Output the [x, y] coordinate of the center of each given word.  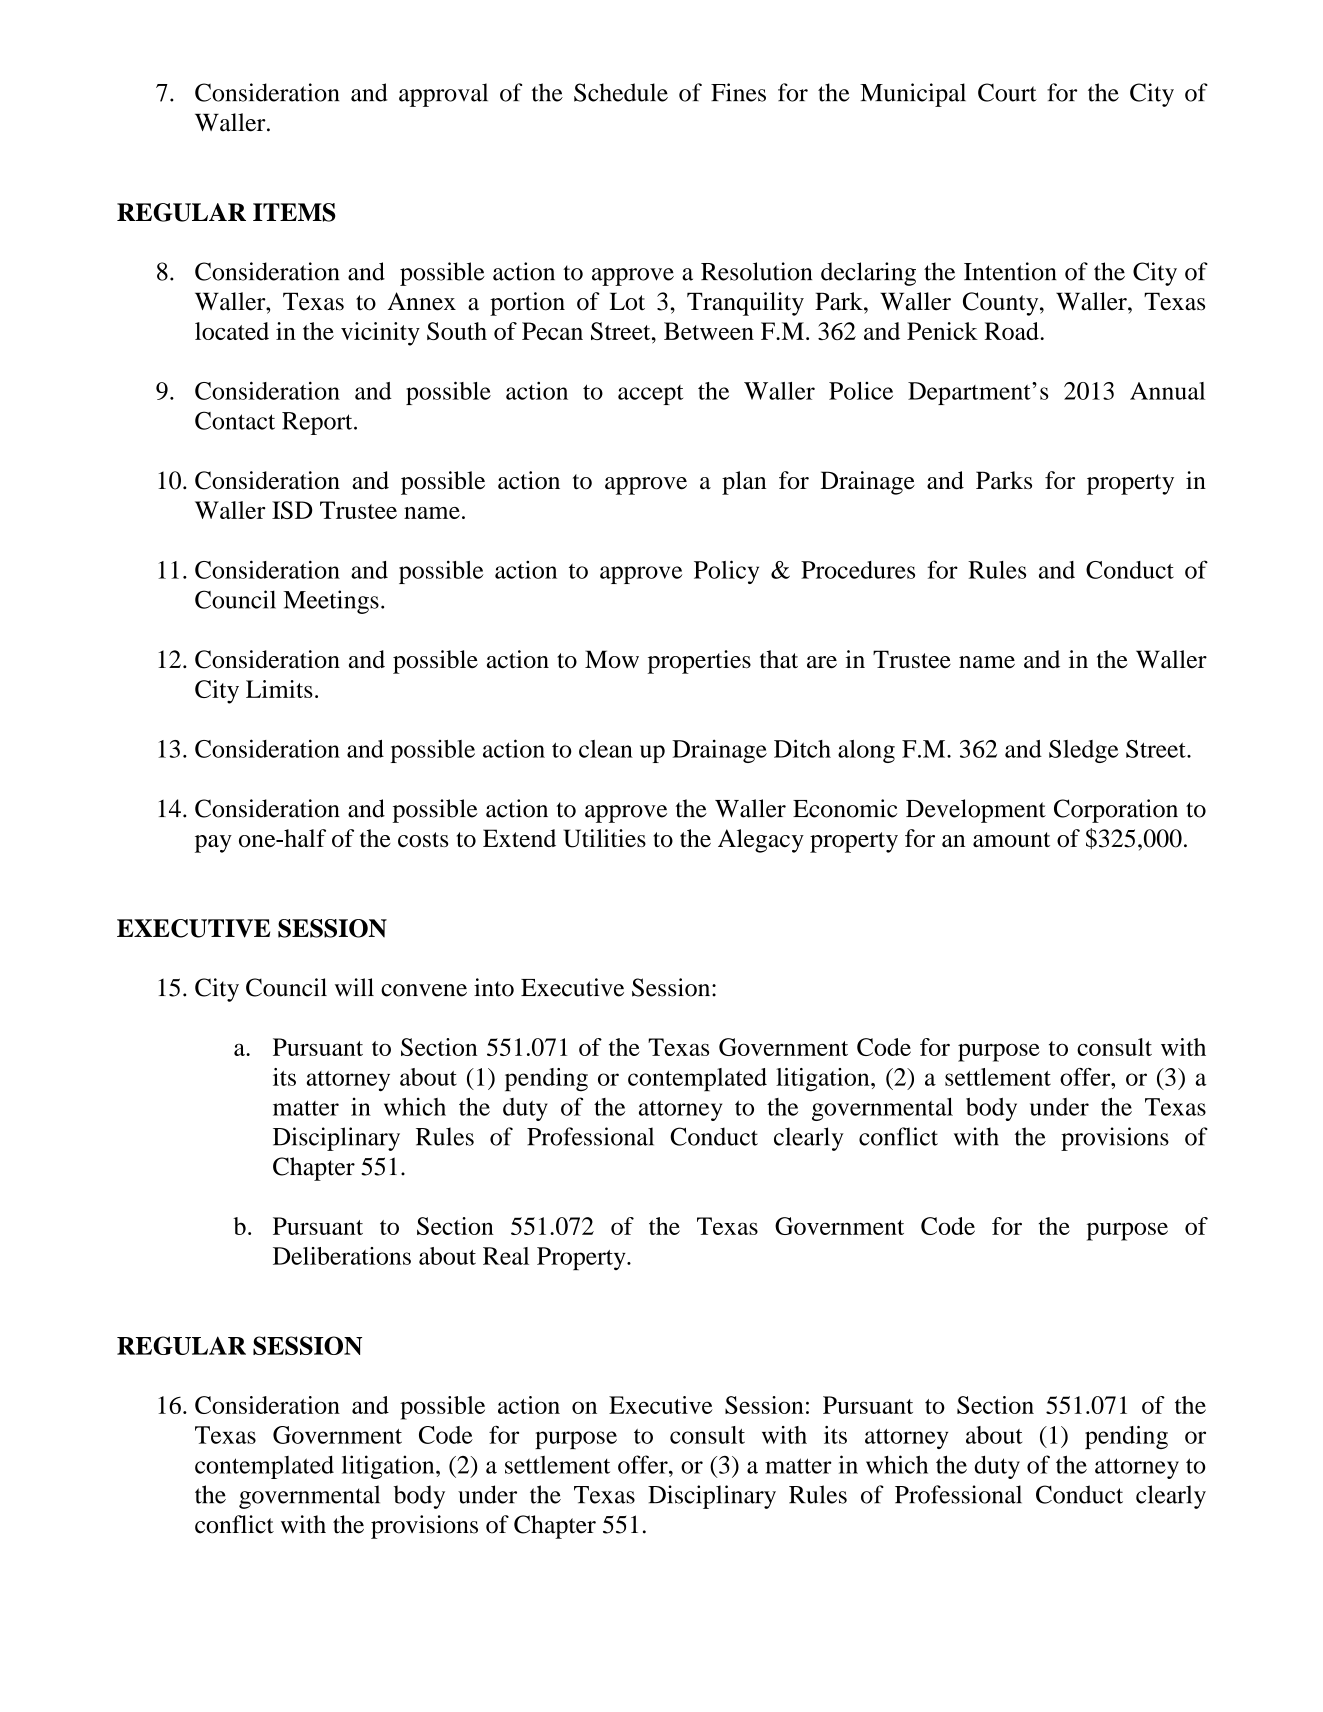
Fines [738, 92]
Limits [279, 689]
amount [1011, 839]
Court [1007, 92]
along [866, 751]
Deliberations [342, 1256]
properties [699, 662]
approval [443, 95]
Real [506, 1256]
